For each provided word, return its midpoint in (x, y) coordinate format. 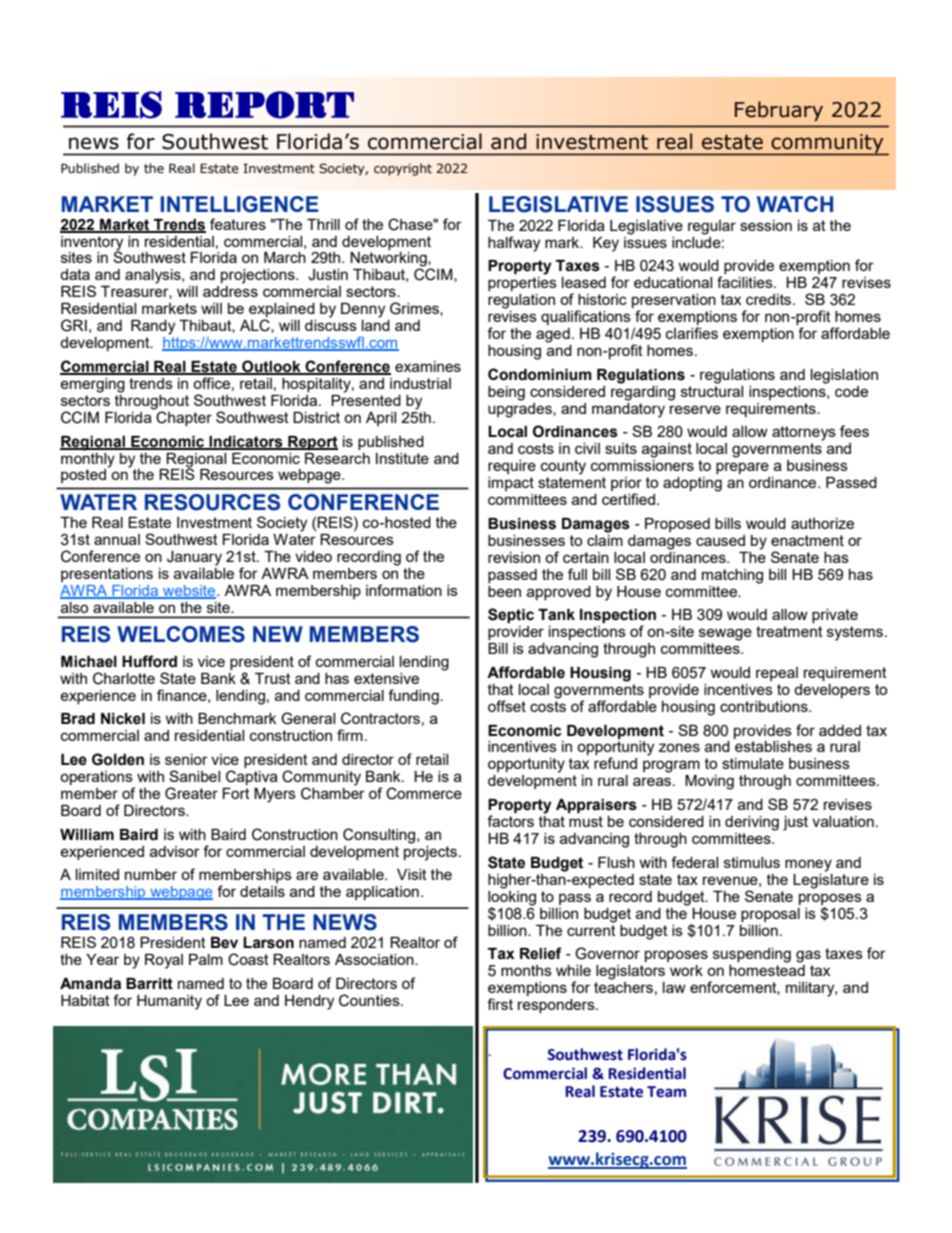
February (779, 111)
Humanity (169, 1002)
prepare (742, 468)
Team (666, 1092)
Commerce (424, 793)
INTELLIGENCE (239, 204)
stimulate (753, 763)
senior (186, 759)
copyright (403, 169)
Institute (402, 458)
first (500, 1004)
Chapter (184, 418)
